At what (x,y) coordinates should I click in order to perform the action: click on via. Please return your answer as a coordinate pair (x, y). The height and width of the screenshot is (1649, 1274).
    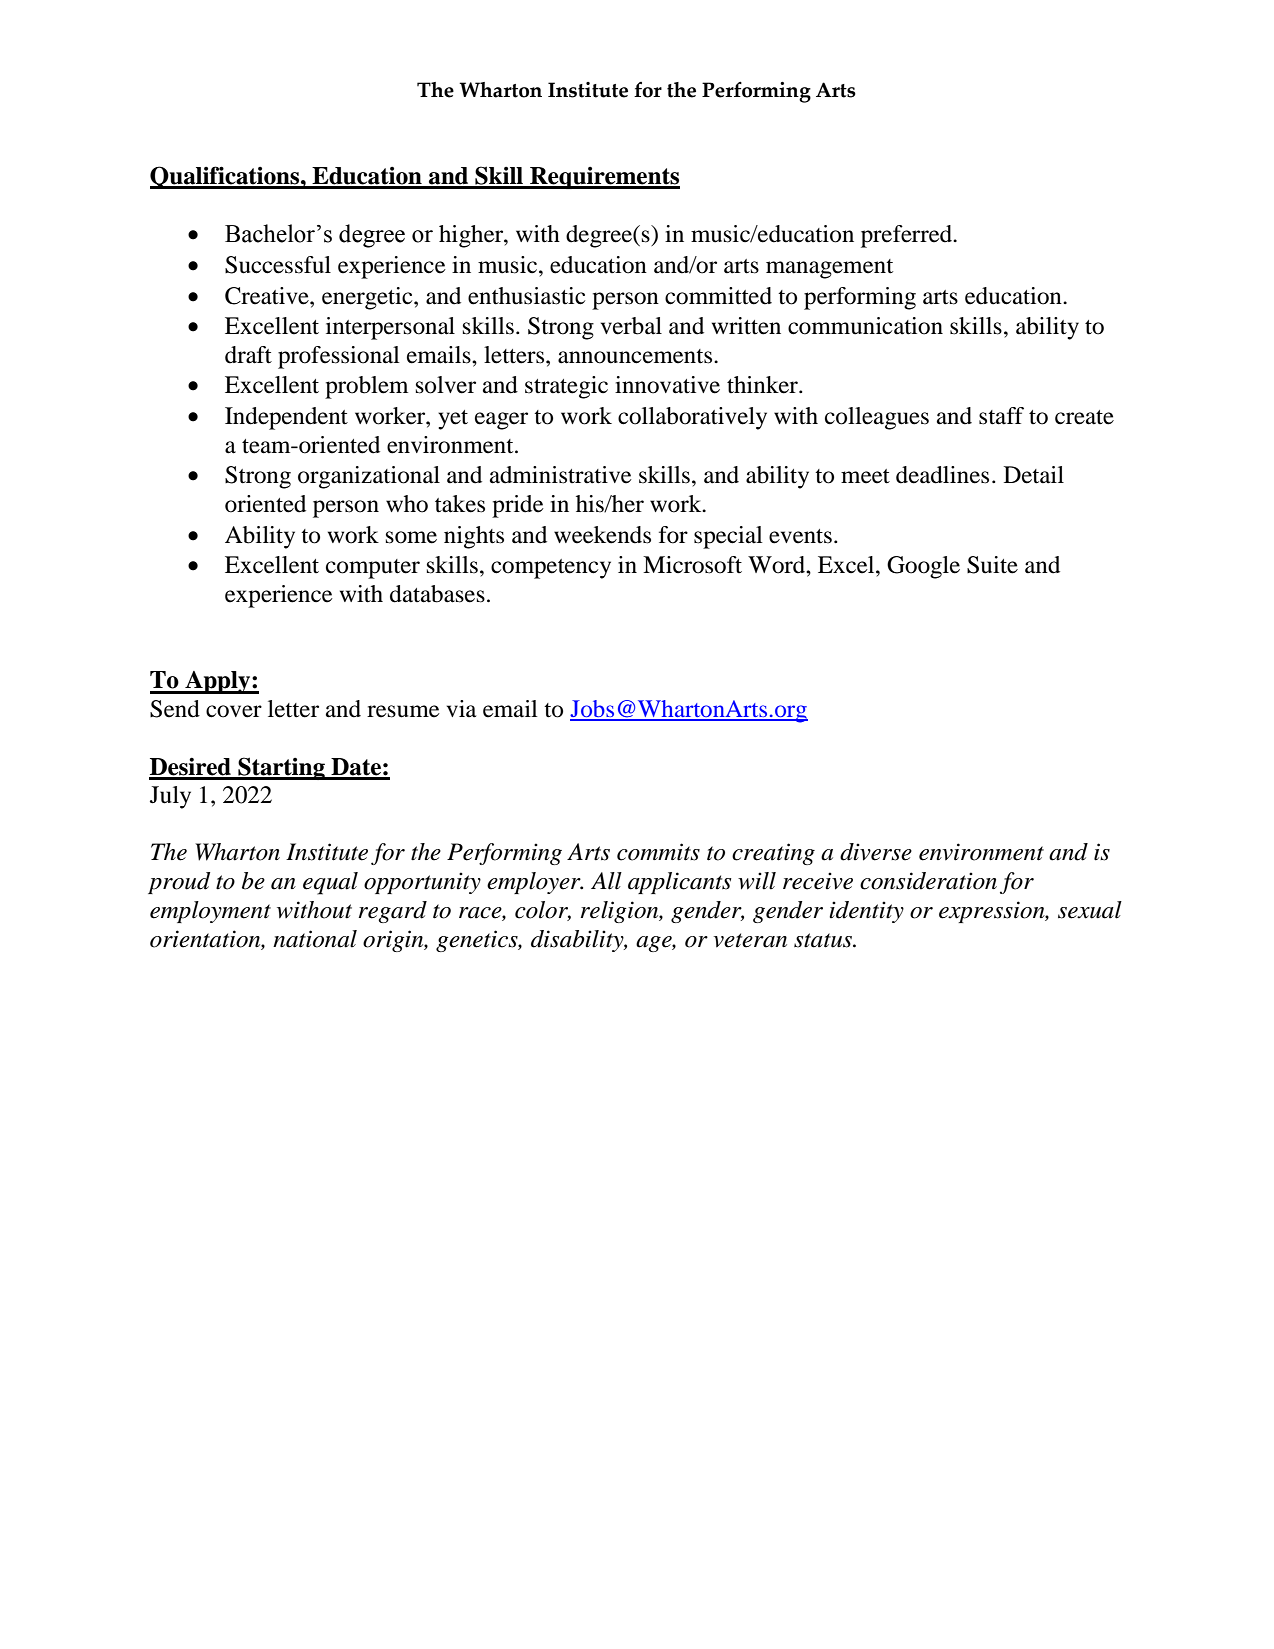
    Looking at the image, I should click on (462, 709).
